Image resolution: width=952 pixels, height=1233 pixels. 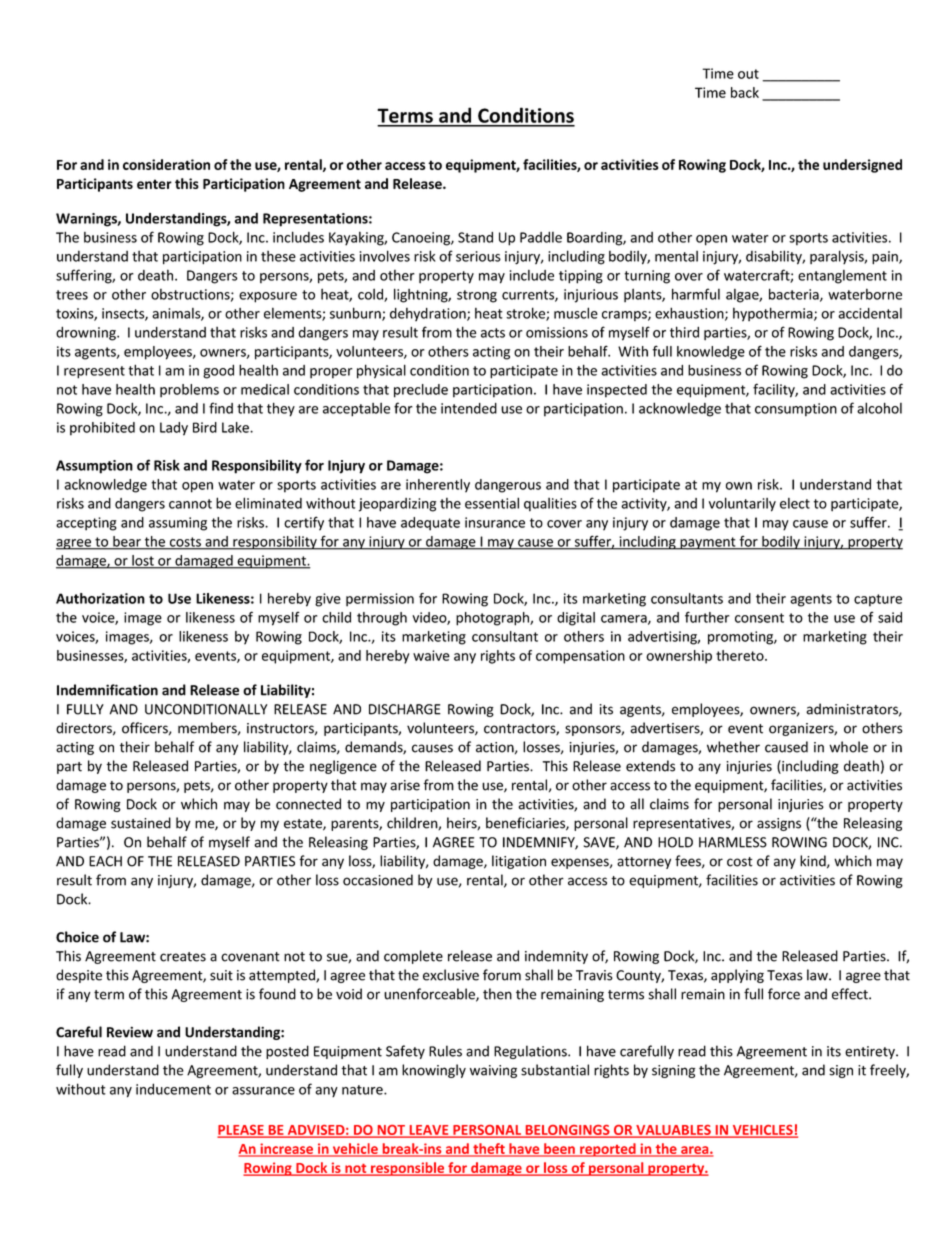 I want to click on PLEASE, so click(x=242, y=1131).
